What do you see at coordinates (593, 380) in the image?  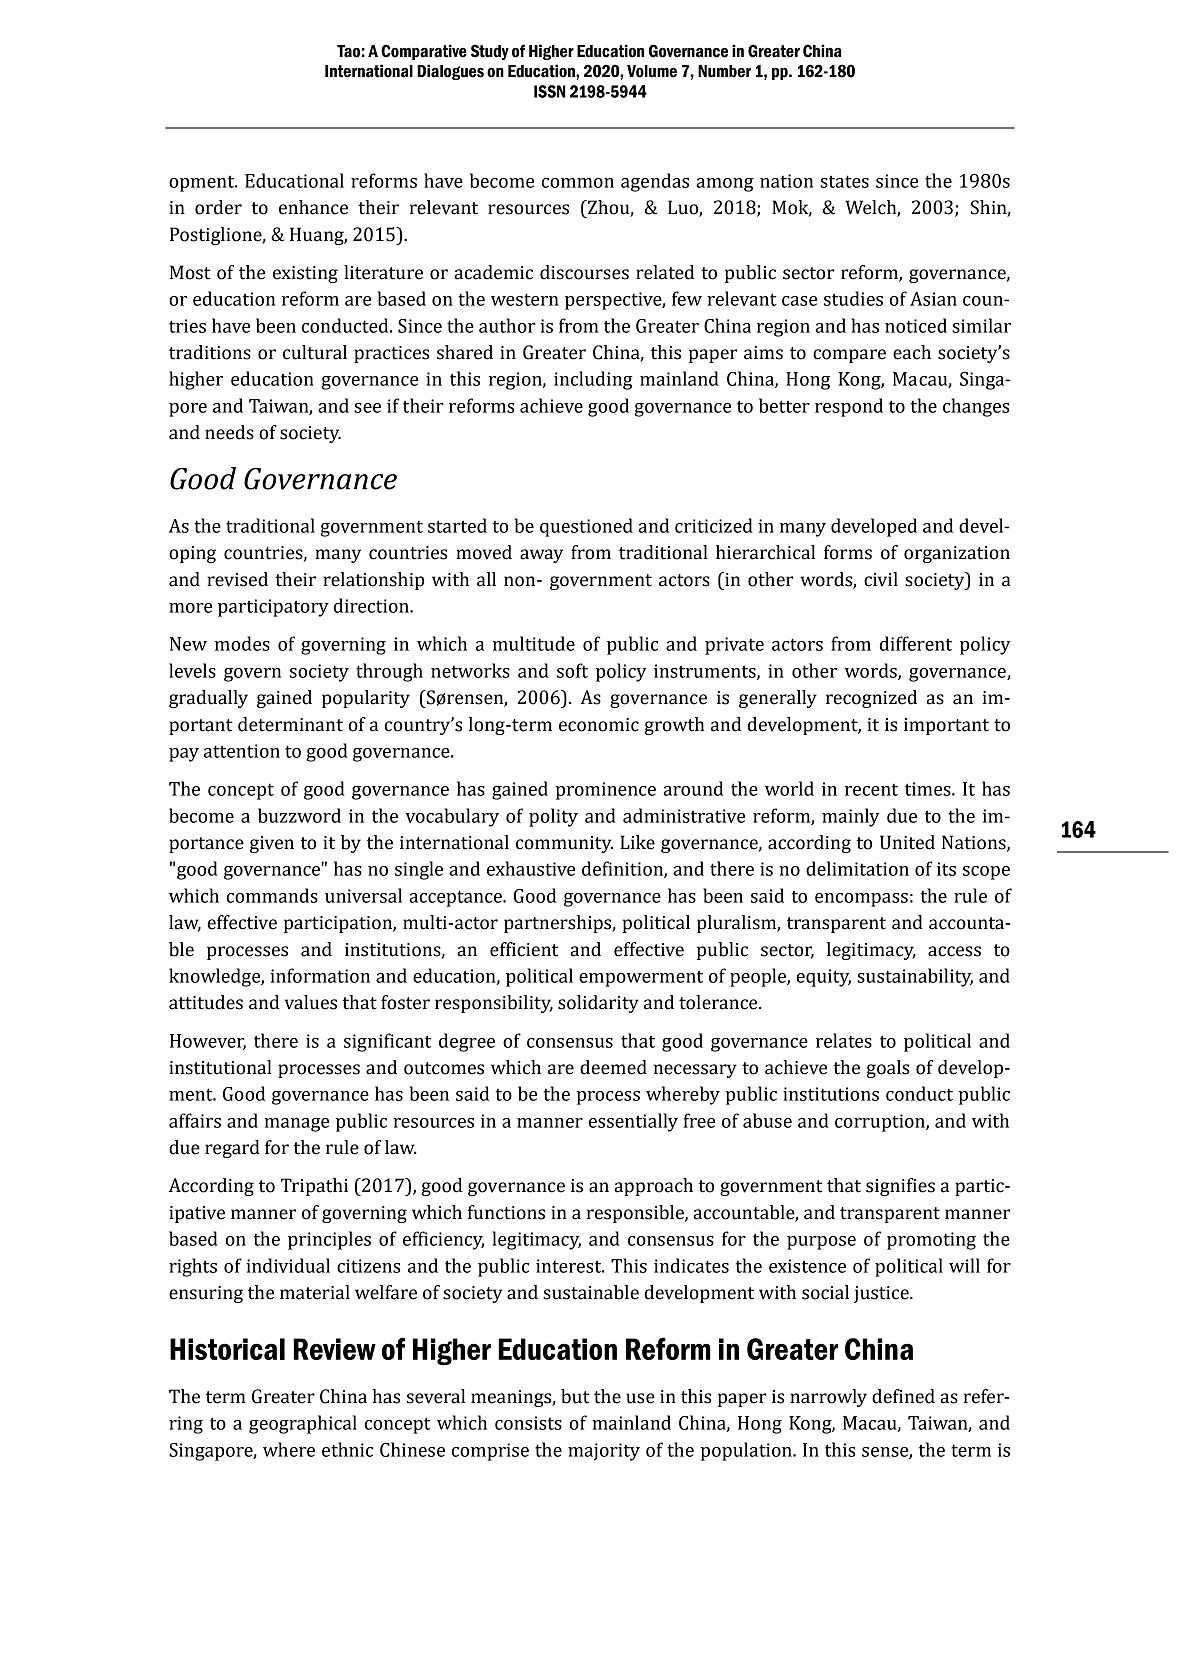 I see `including` at bounding box center [593, 380].
